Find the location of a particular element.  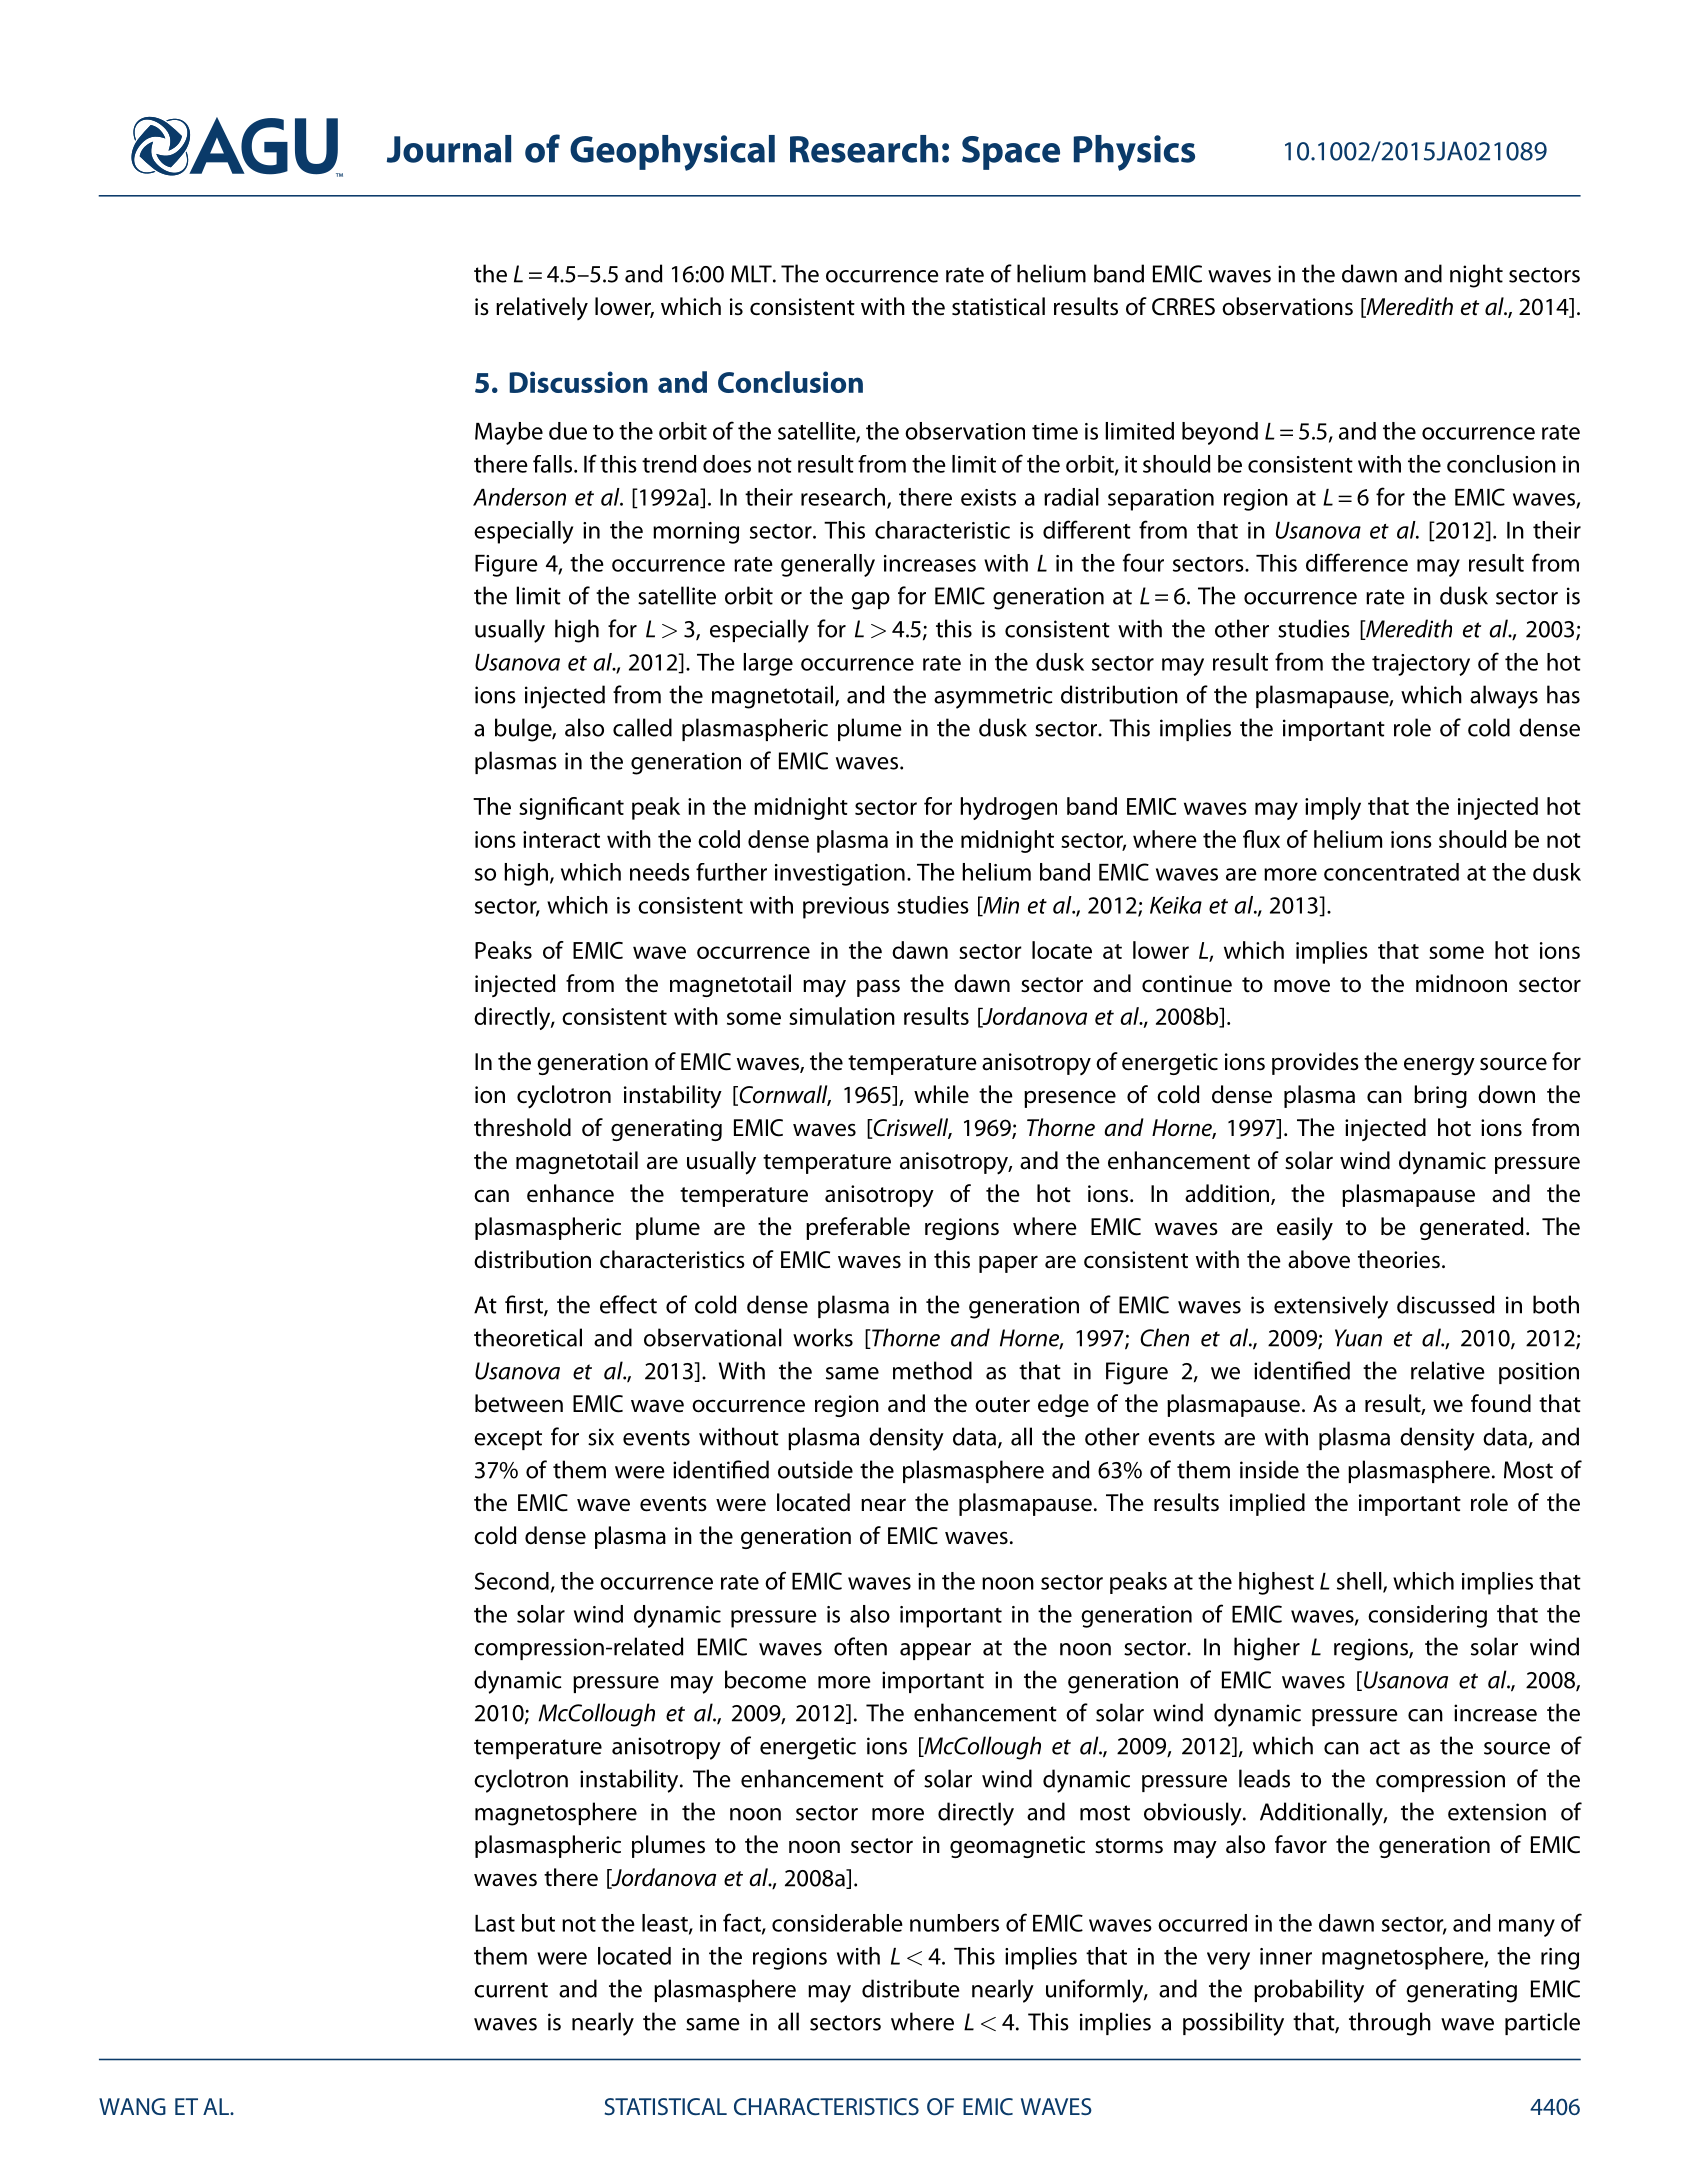

WANG is located at coordinates (132, 2106).
